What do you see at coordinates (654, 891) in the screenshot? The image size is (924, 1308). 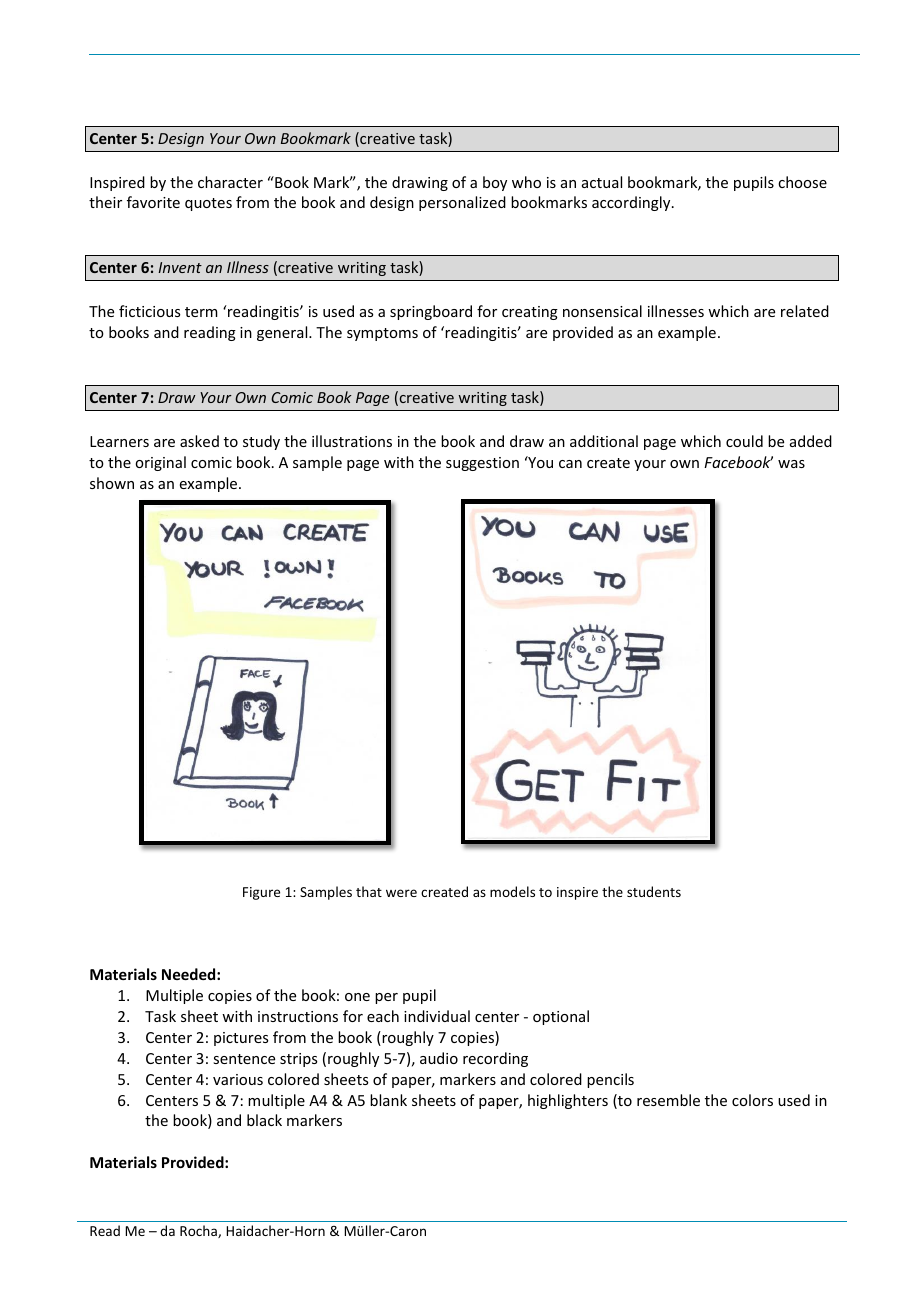 I see `students` at bounding box center [654, 891].
